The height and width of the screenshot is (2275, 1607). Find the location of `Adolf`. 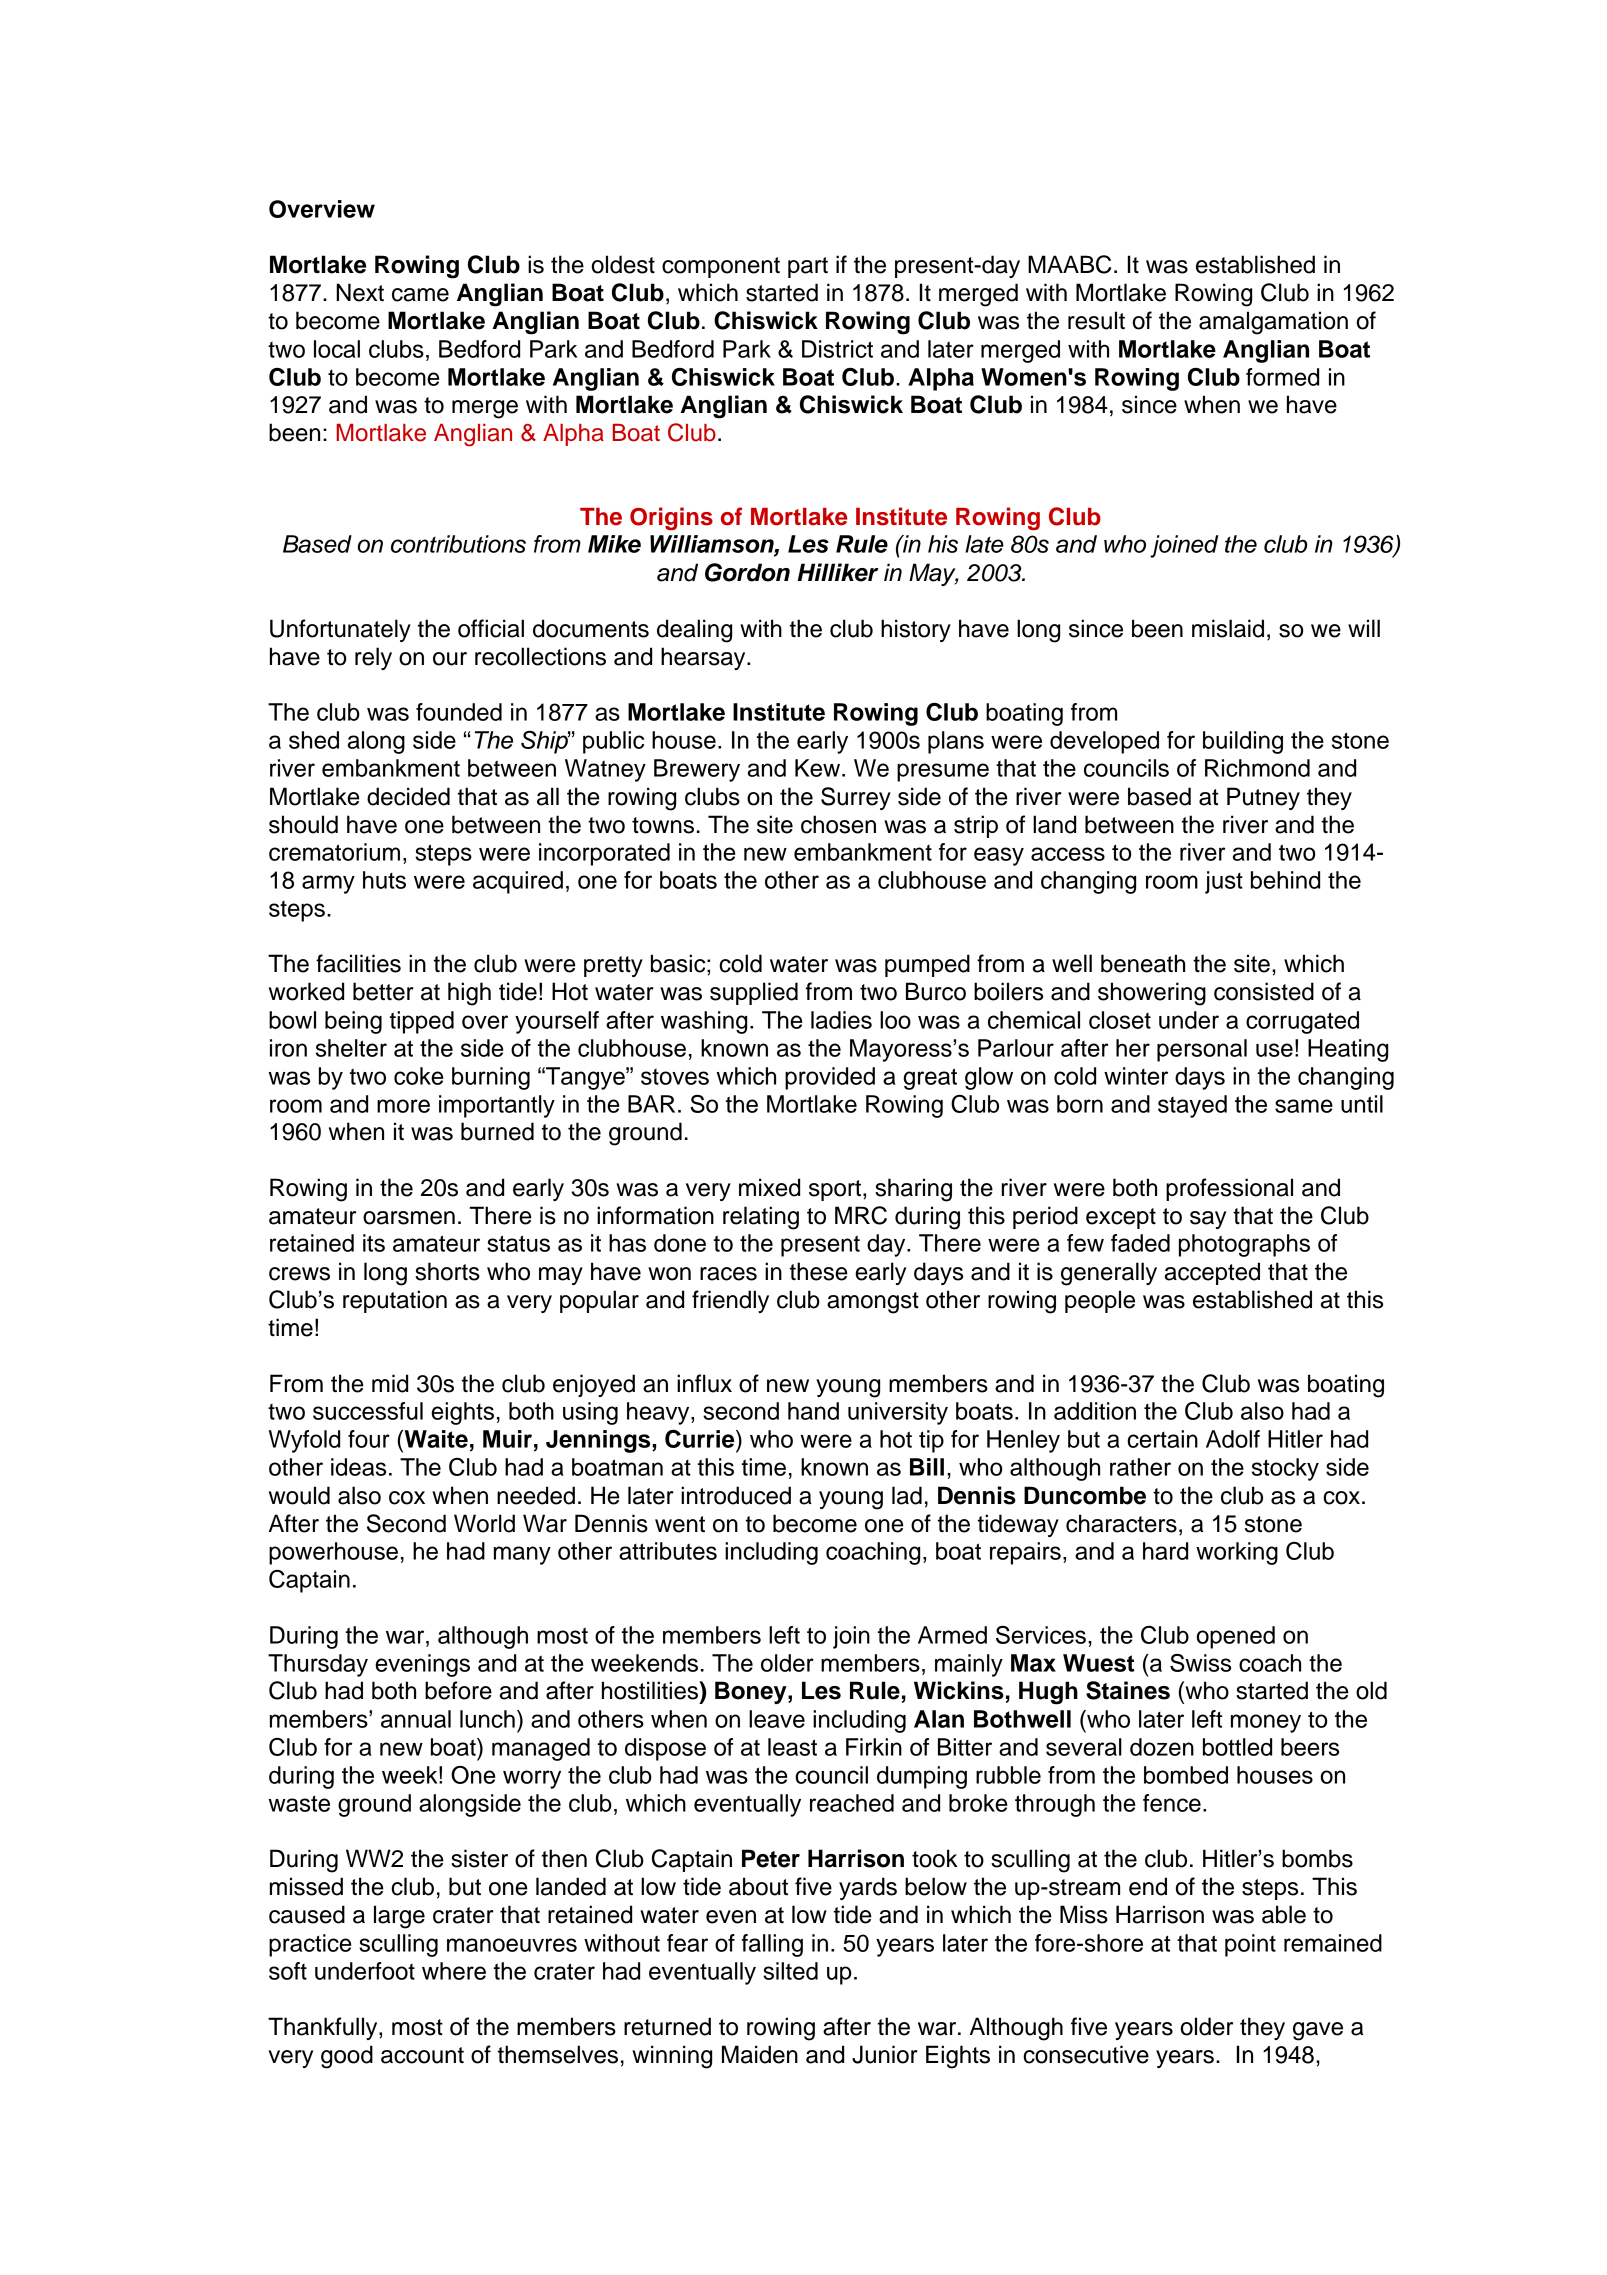

Adolf is located at coordinates (1233, 1439).
